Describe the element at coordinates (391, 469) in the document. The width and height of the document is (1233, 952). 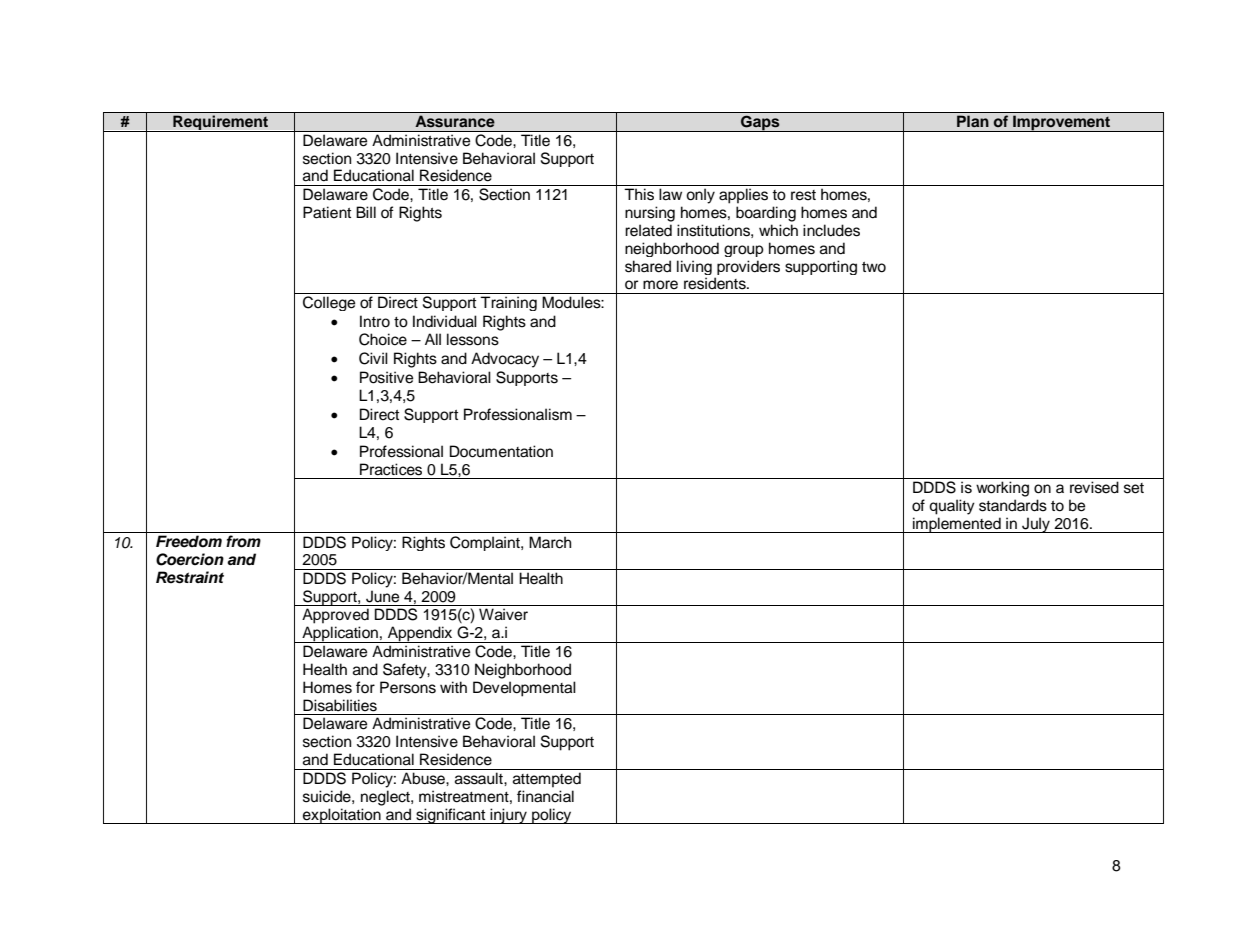
I see `Practices` at that location.
